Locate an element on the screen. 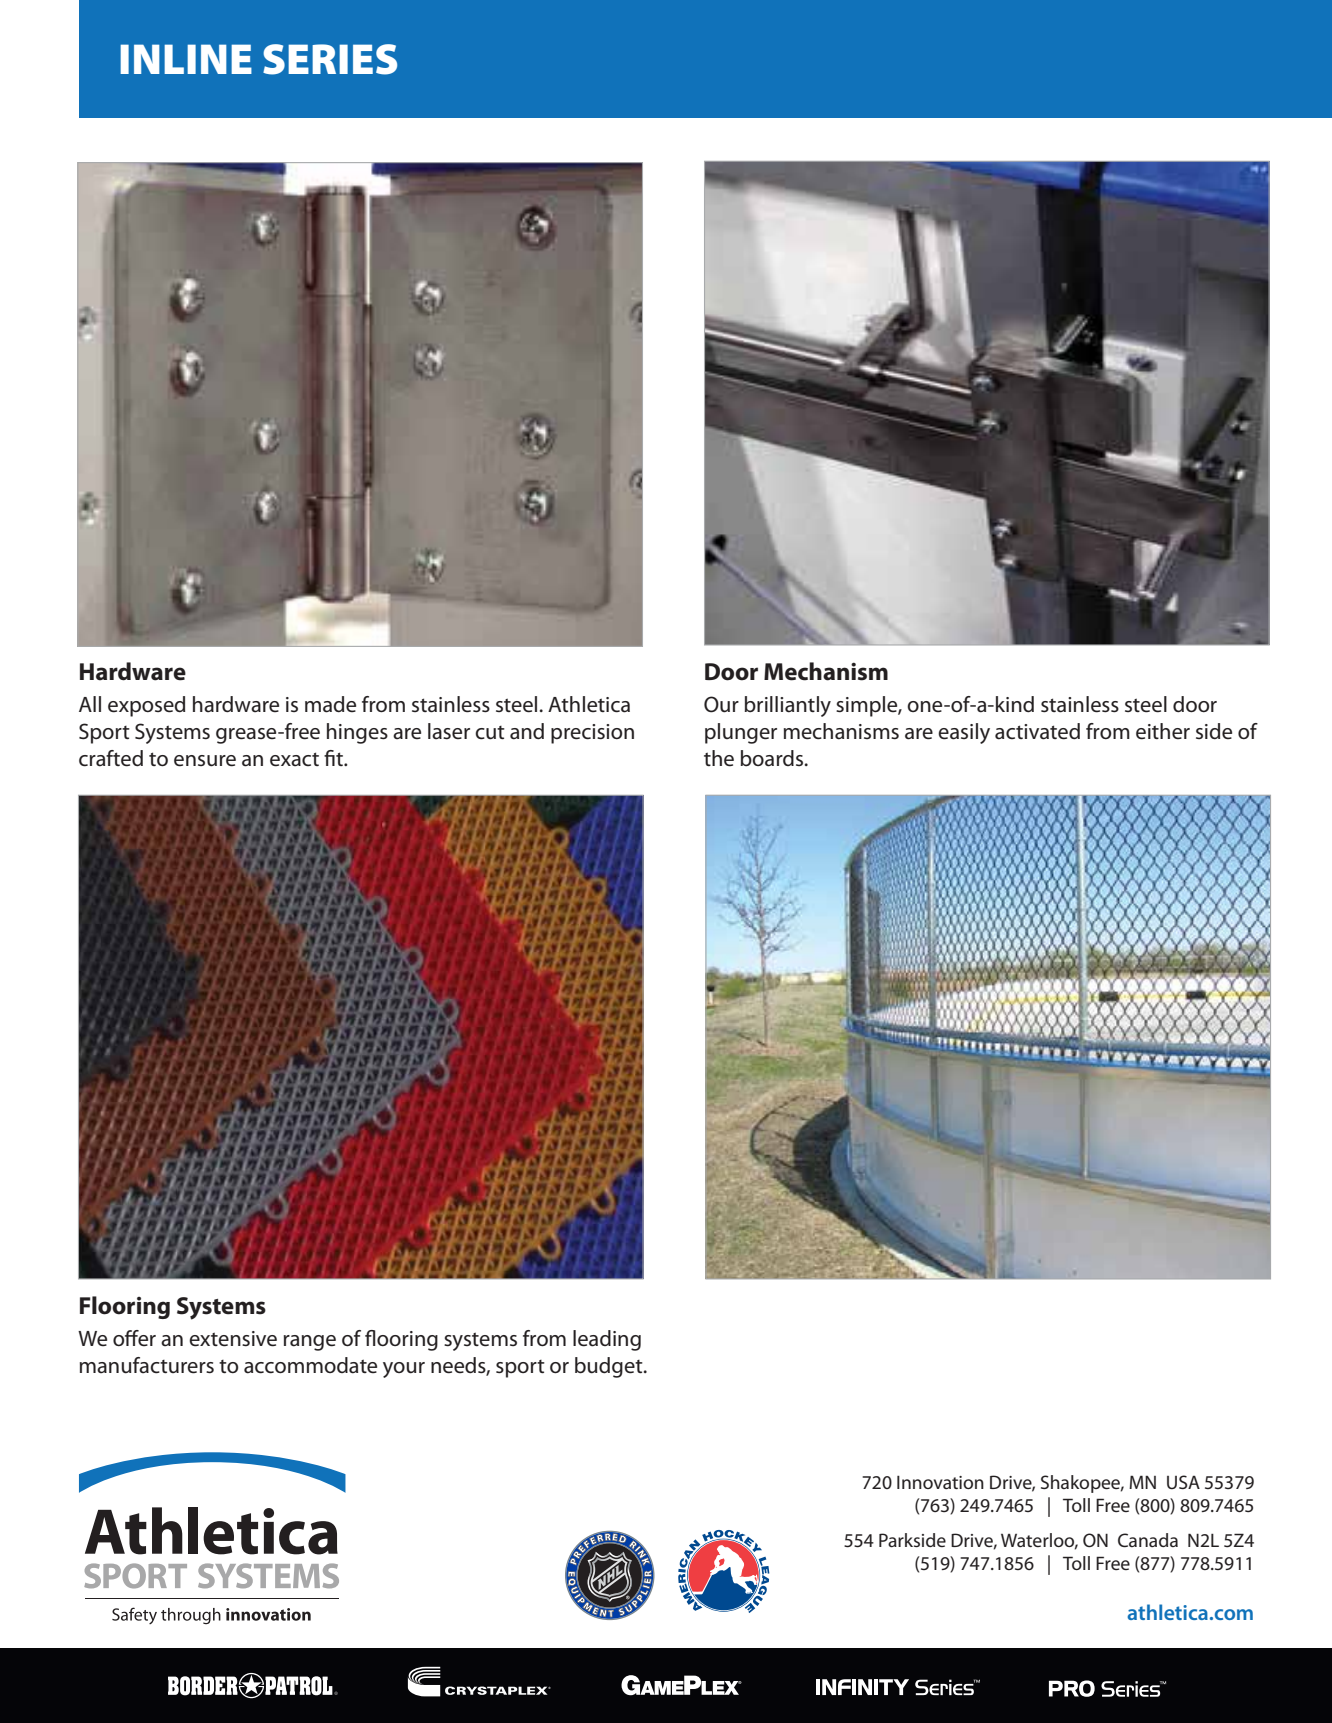 This screenshot has height=1723, width=1332. precision is located at coordinates (592, 734).
